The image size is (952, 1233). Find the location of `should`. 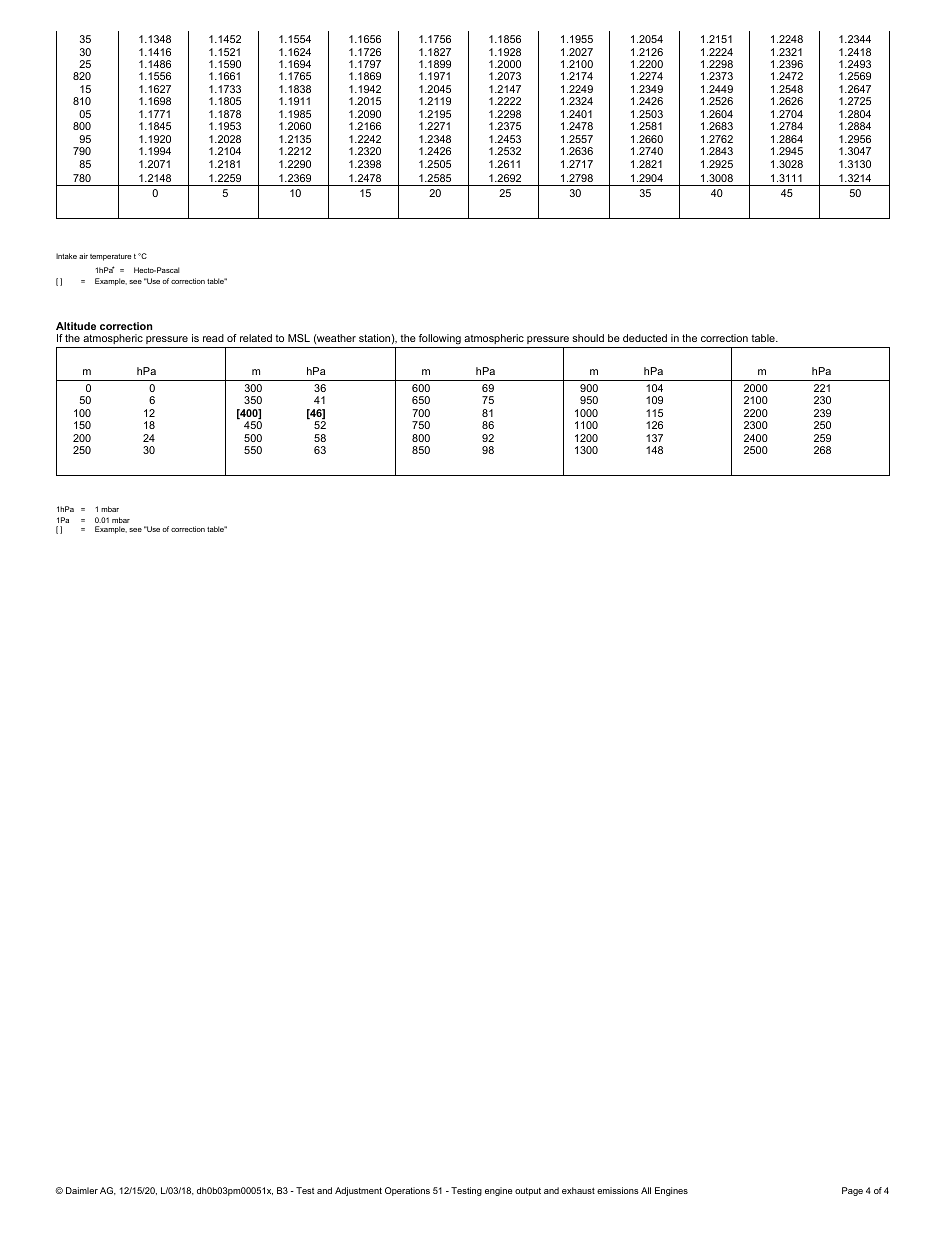

should is located at coordinates (588, 338).
